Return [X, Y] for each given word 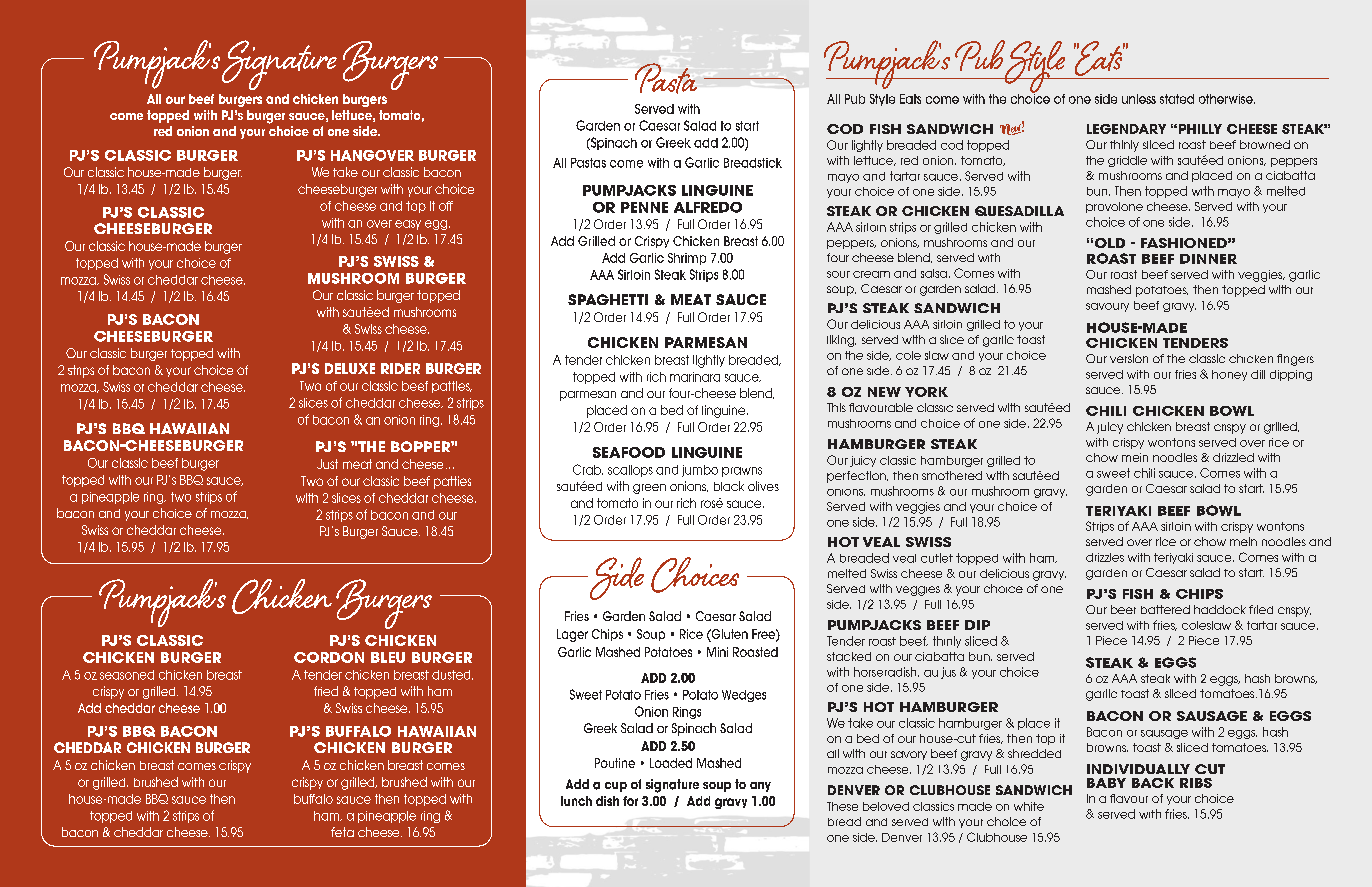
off [446, 206]
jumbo [700, 471]
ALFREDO [708, 207]
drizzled [1233, 457]
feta [342, 832]
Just [327, 464]
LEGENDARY [1126, 129]
